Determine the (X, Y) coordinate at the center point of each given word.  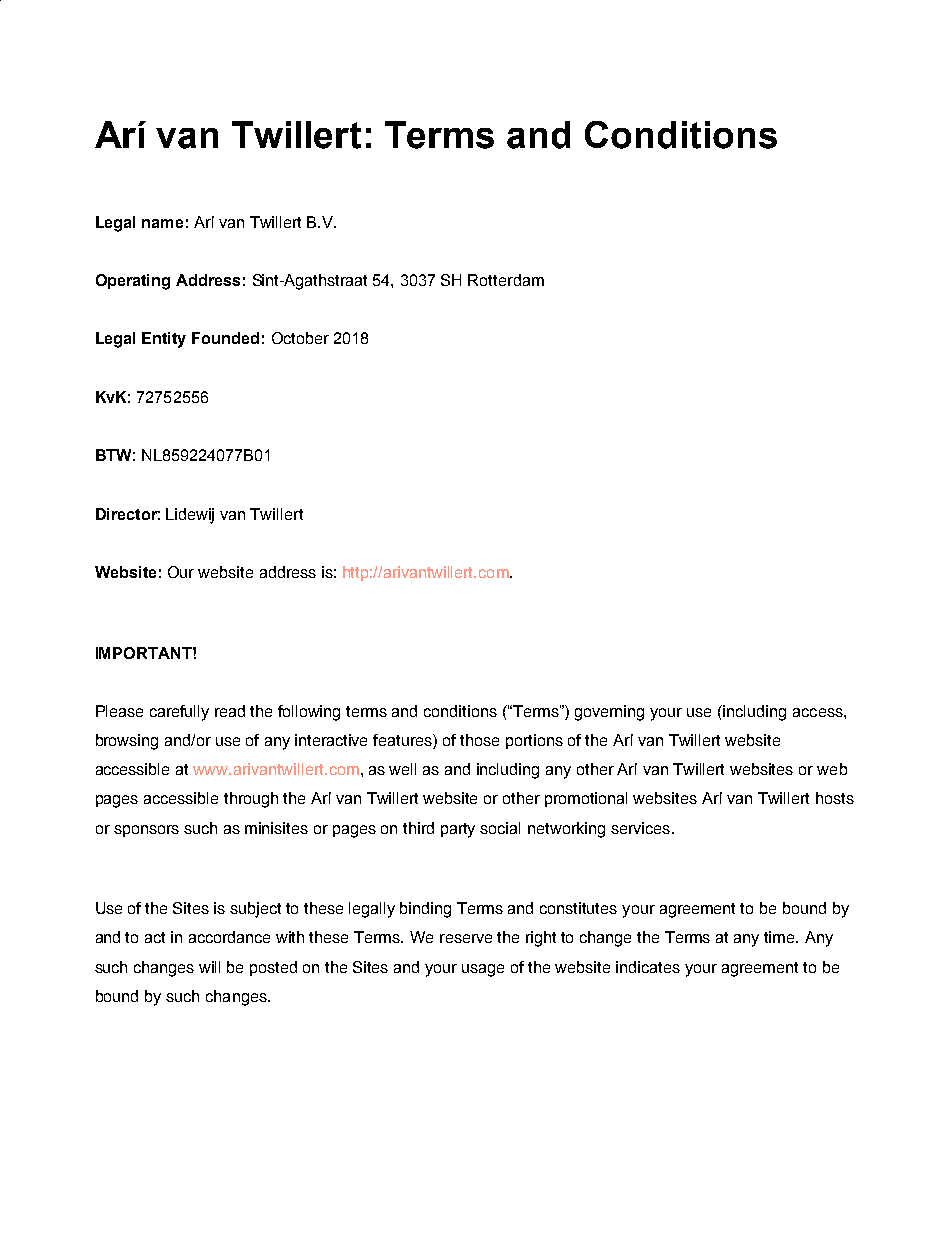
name (162, 223)
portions (534, 741)
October (300, 338)
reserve (466, 938)
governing (609, 713)
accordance (229, 937)
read (230, 711)
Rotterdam (506, 280)
